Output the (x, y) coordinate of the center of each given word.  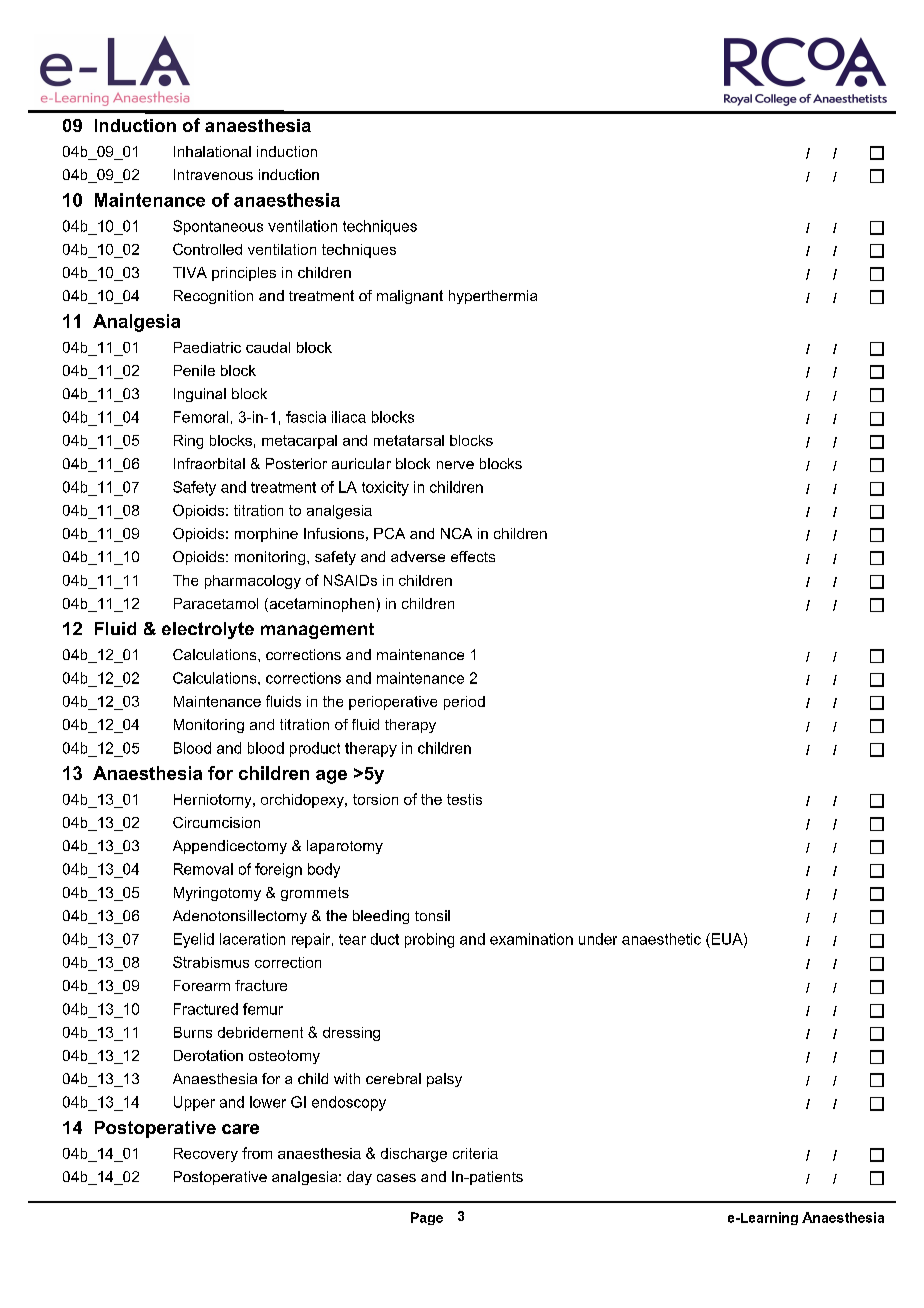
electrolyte (208, 630)
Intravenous (213, 174)
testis (464, 799)
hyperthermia (493, 297)
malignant (410, 297)
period (464, 703)
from (257, 1153)
